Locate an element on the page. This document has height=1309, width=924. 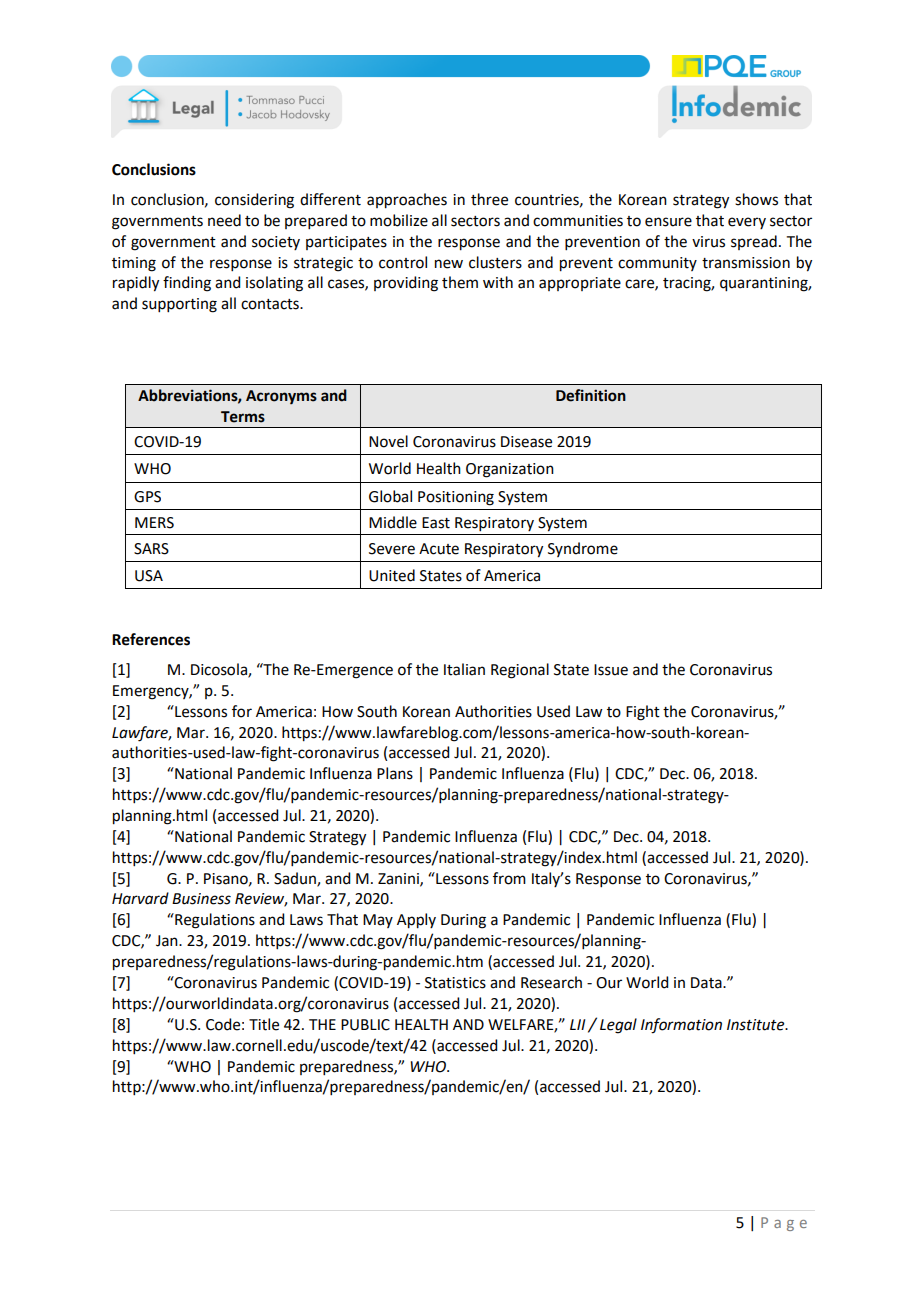
Issue is located at coordinates (611, 670).
